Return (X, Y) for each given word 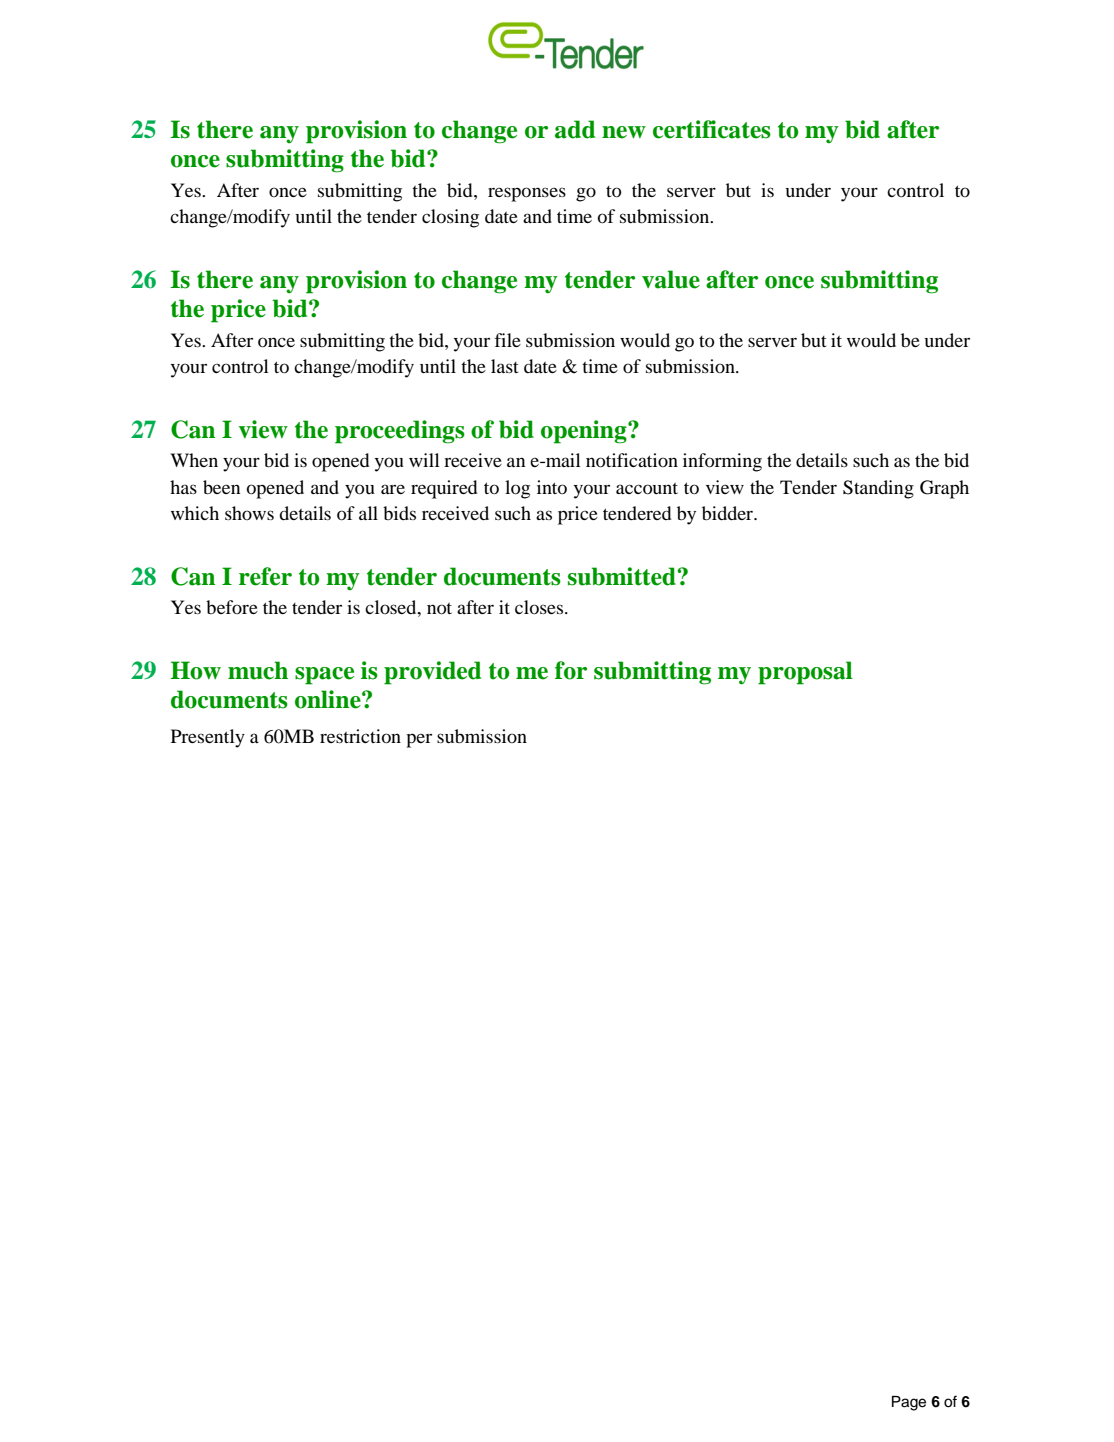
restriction (360, 736)
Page (909, 1403)
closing (450, 218)
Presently (208, 738)
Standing (878, 489)
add (575, 129)
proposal (805, 673)
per (419, 740)
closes (540, 607)
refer (265, 576)
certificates (712, 129)
